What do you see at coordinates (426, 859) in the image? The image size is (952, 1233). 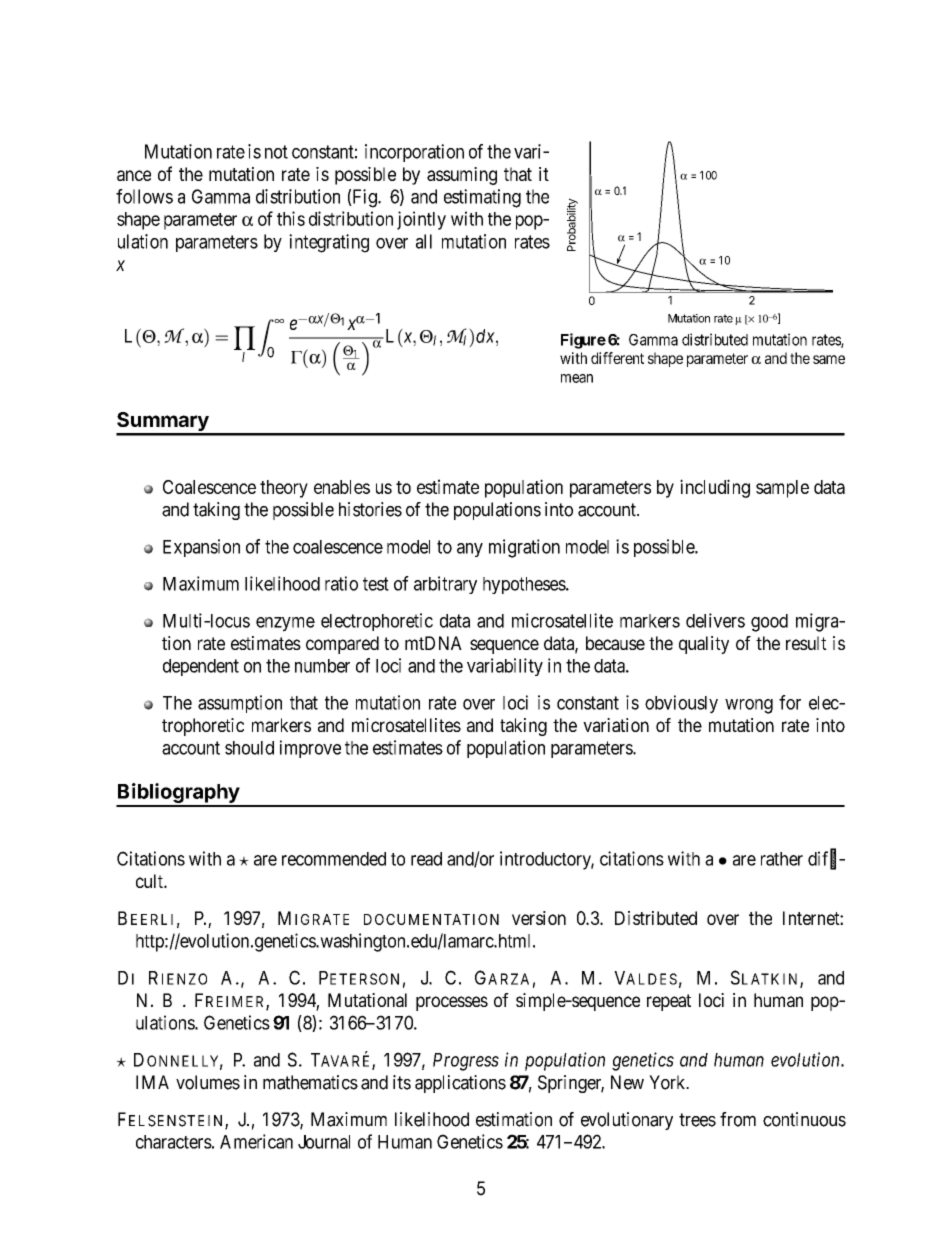 I see `read` at bounding box center [426, 859].
